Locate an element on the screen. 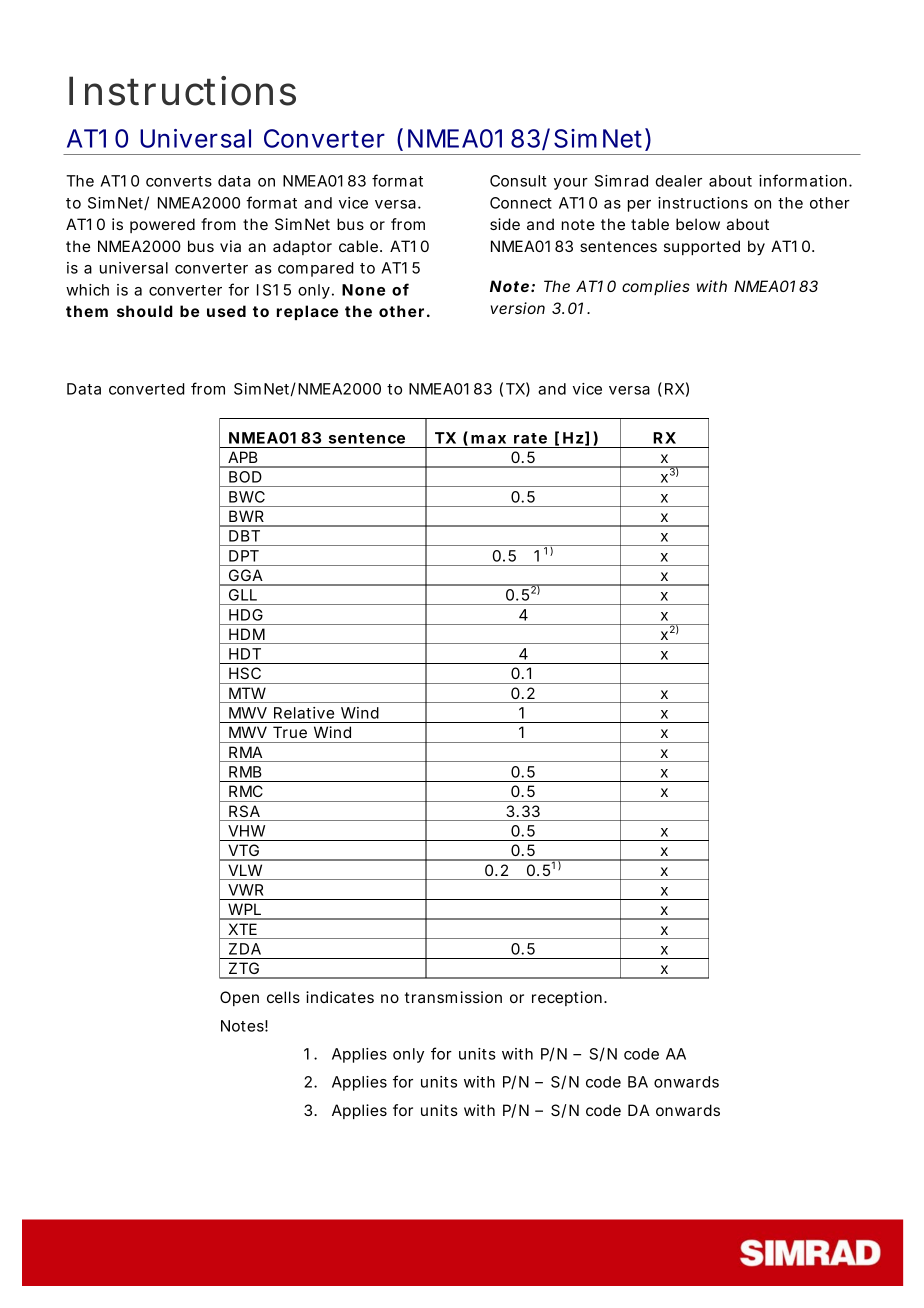 The image size is (924, 1308). True is located at coordinates (290, 732).
